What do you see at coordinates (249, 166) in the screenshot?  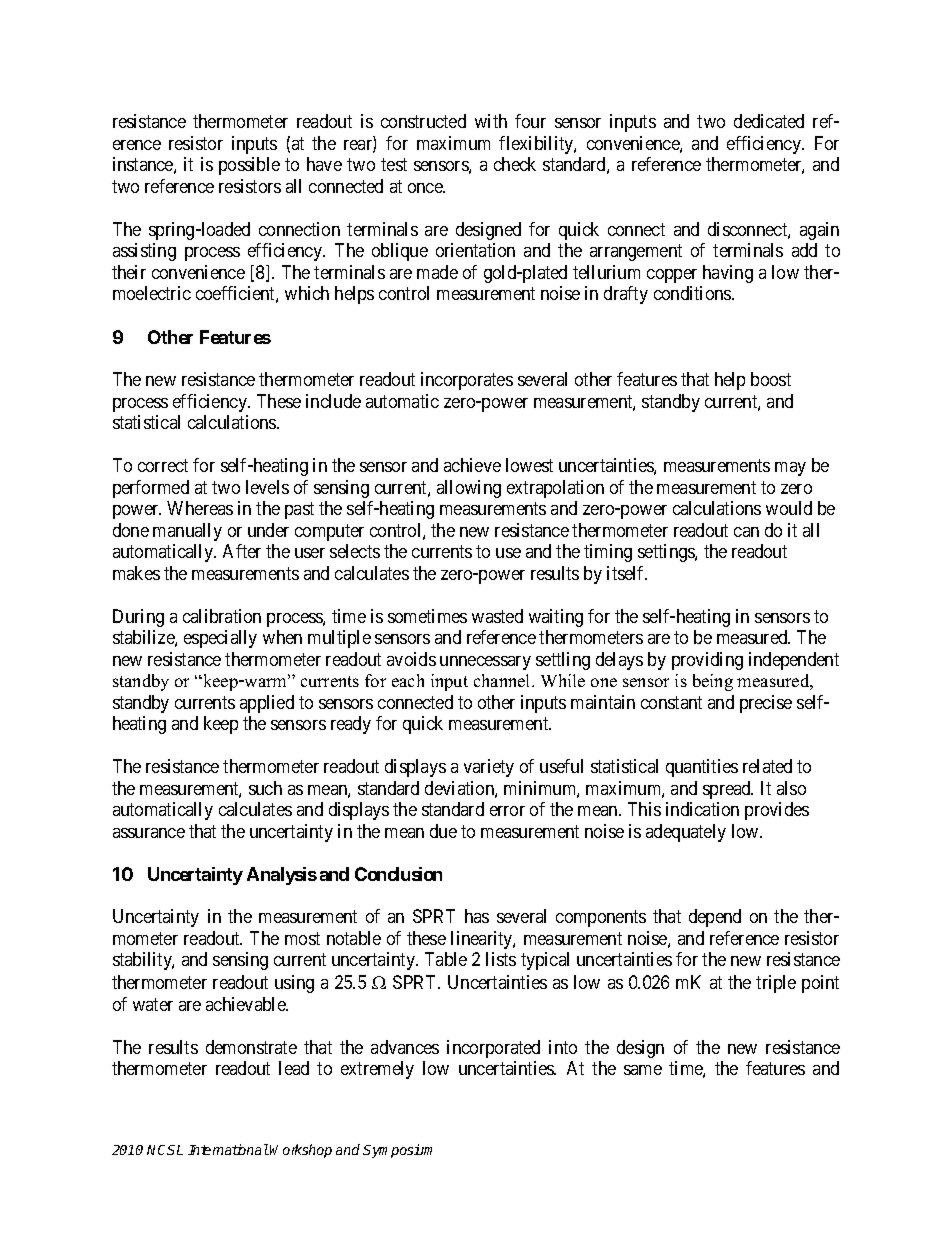 I see `possible` at bounding box center [249, 166].
